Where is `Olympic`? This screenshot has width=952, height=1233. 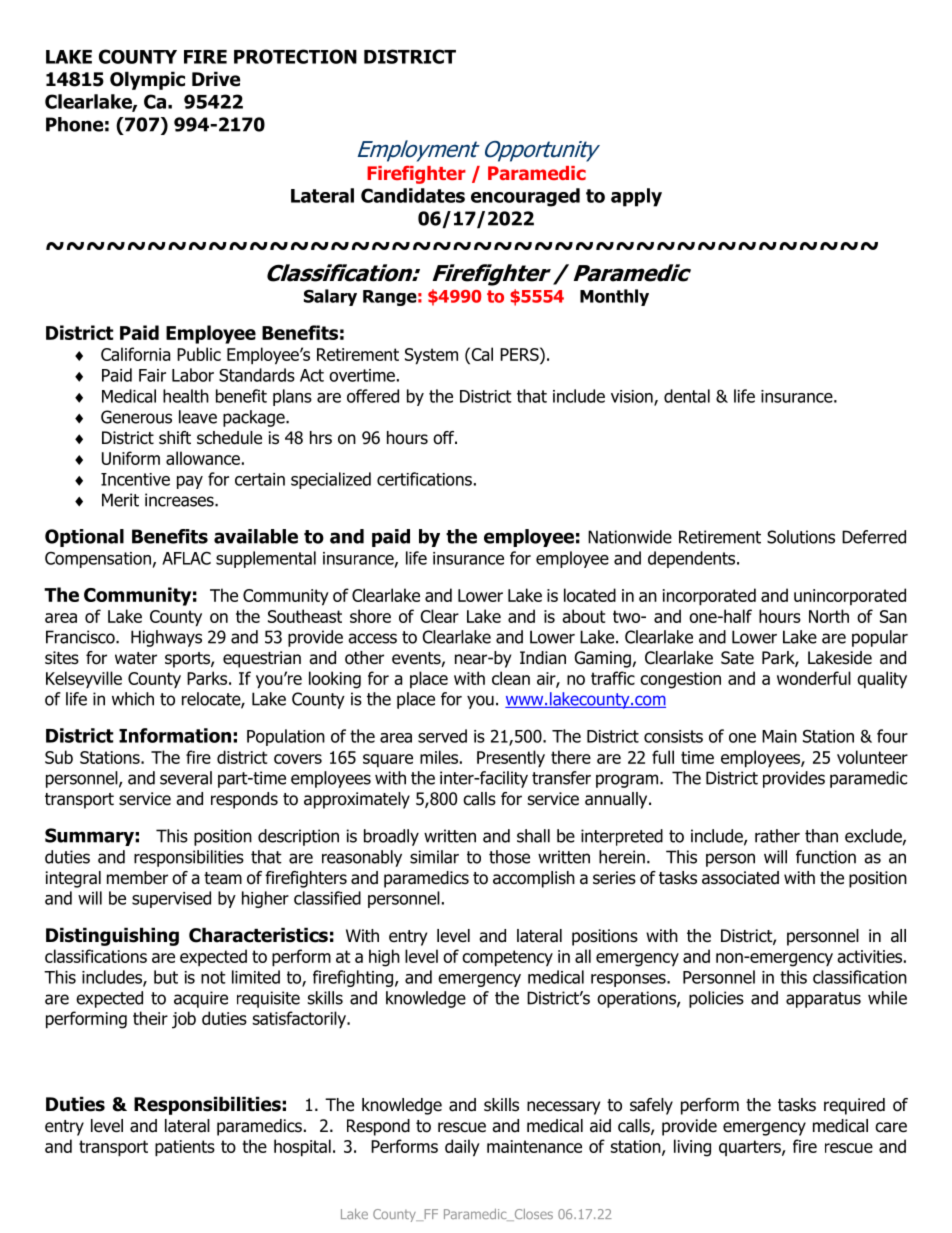
Olympic is located at coordinates (147, 80).
